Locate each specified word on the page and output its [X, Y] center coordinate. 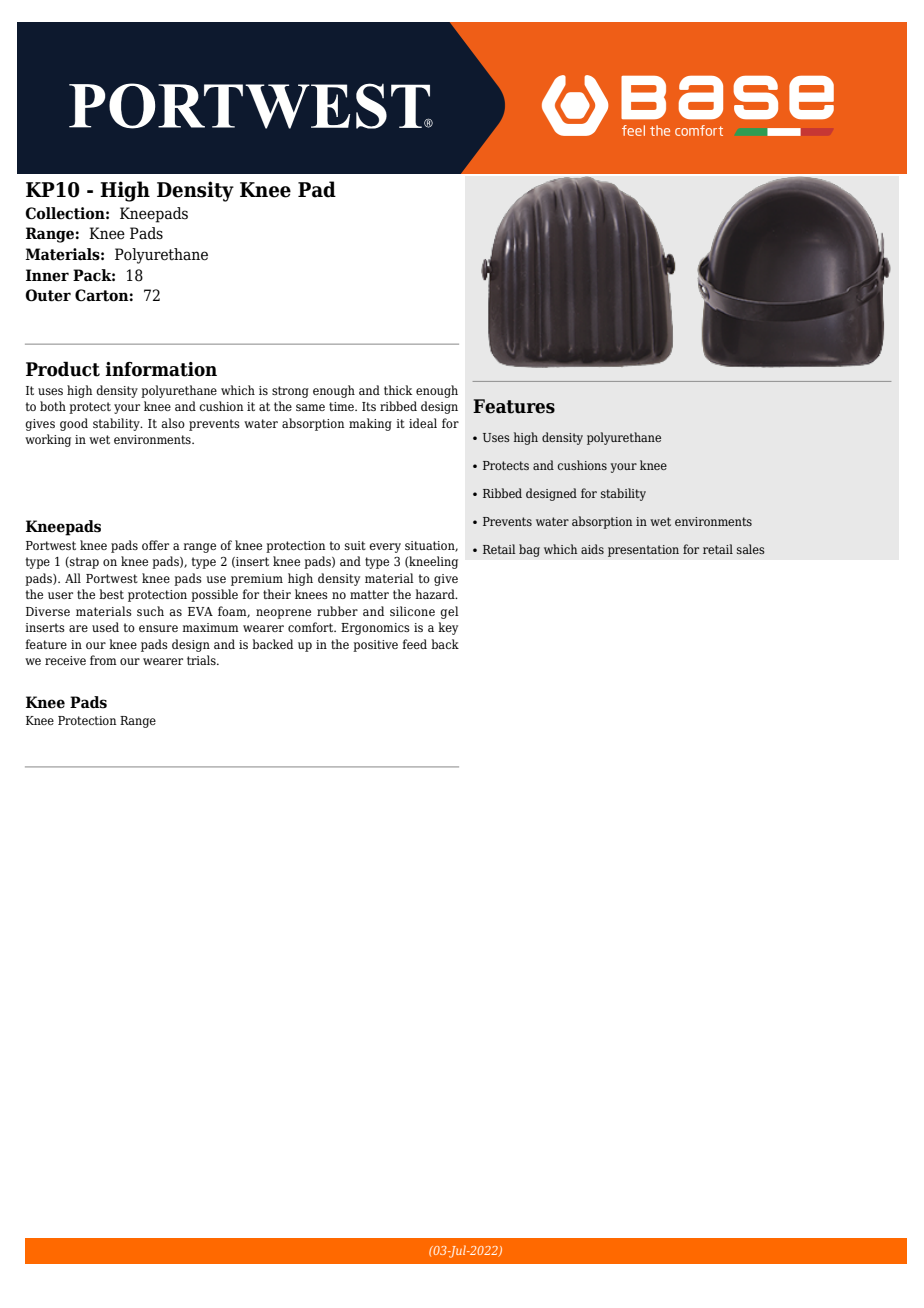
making [370, 424]
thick [398, 390]
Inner [47, 275]
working [48, 440]
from [103, 660]
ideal [423, 423]
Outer [48, 295]
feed [414, 644]
